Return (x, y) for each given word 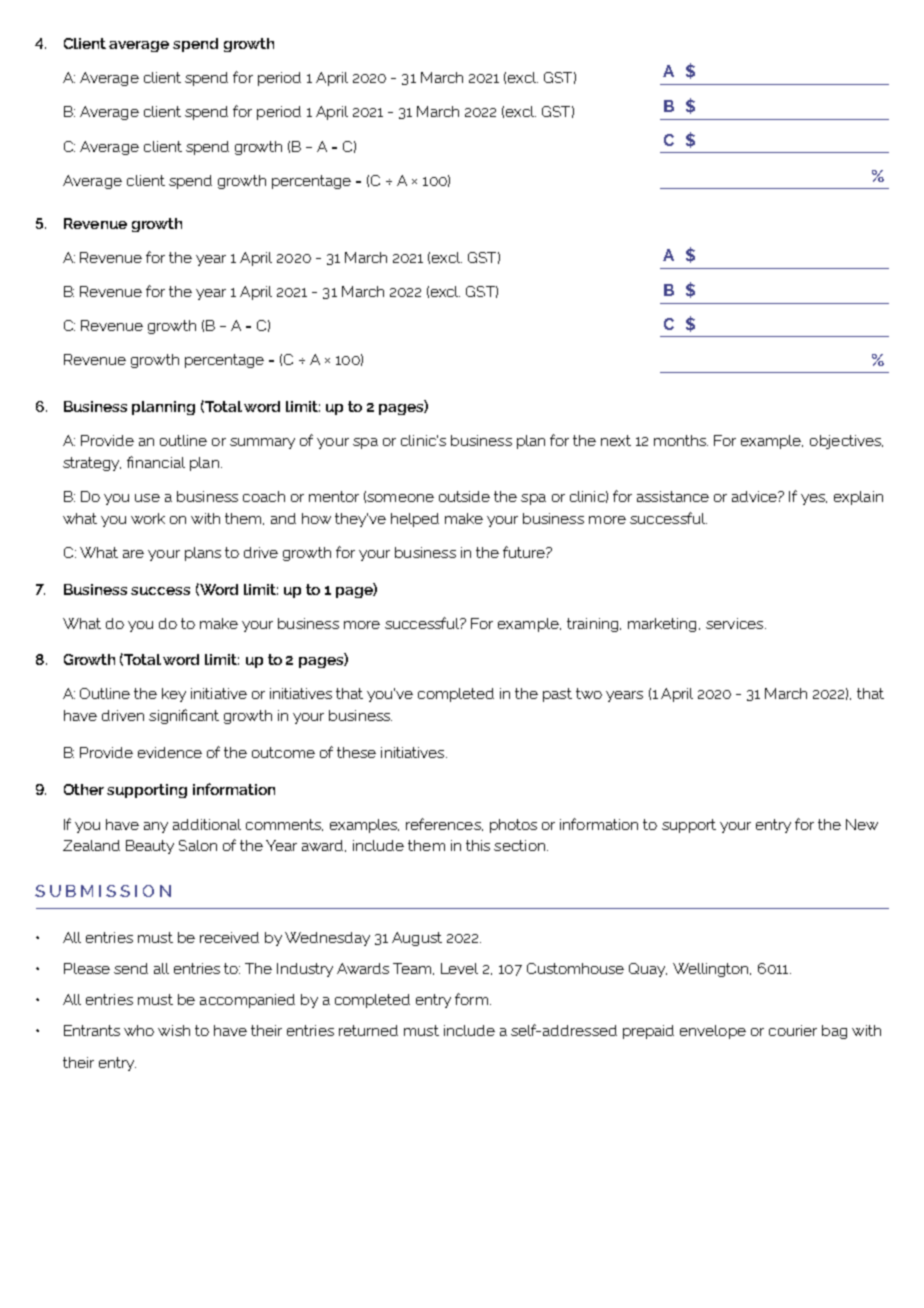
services (736, 623)
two (589, 693)
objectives (846, 442)
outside (464, 496)
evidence (170, 752)
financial (156, 462)
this (478, 845)
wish (174, 1030)
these (356, 752)
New (862, 824)
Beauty (150, 847)
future (525, 552)
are (133, 554)
